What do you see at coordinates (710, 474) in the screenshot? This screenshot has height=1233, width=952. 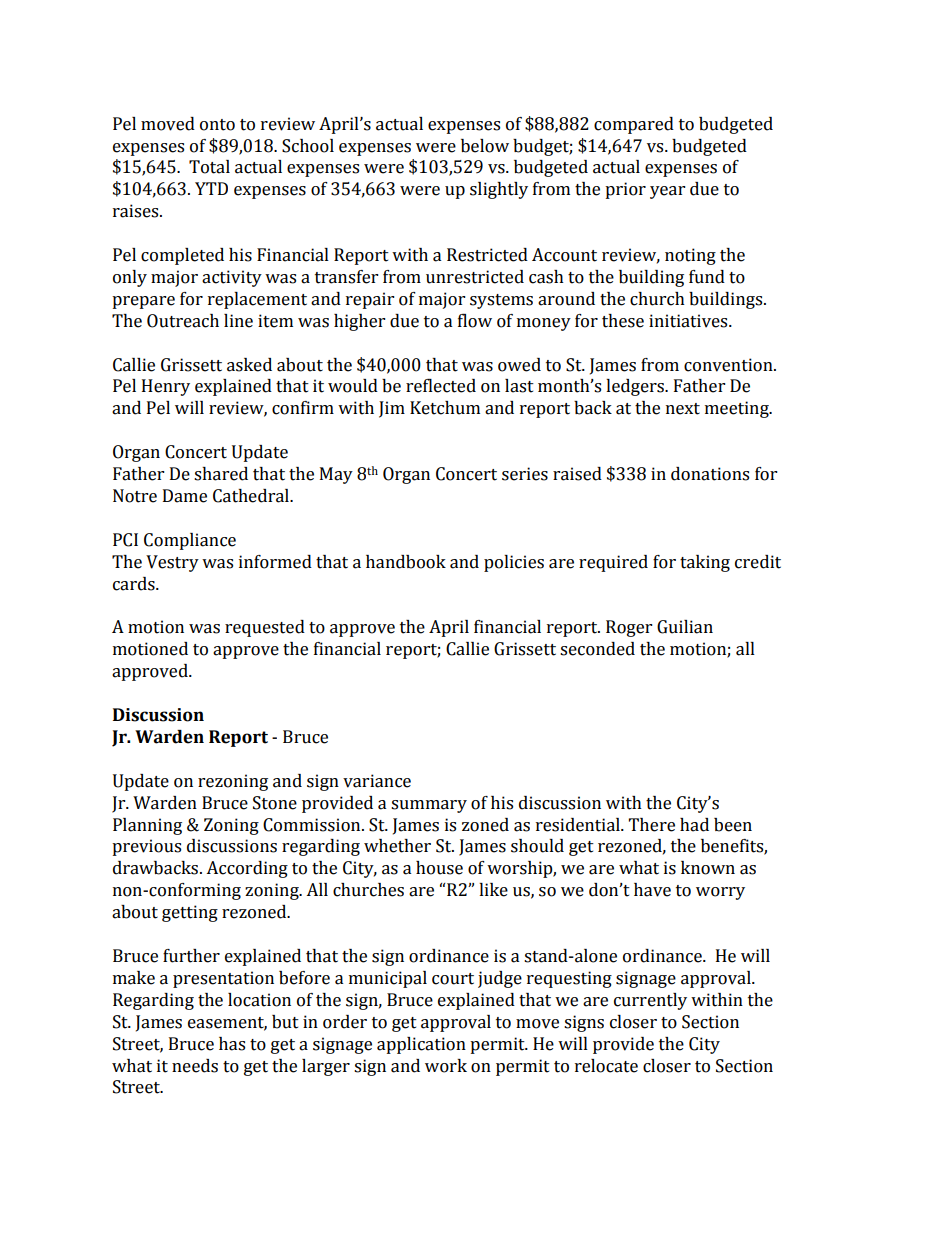 I see `donations` at bounding box center [710, 474].
